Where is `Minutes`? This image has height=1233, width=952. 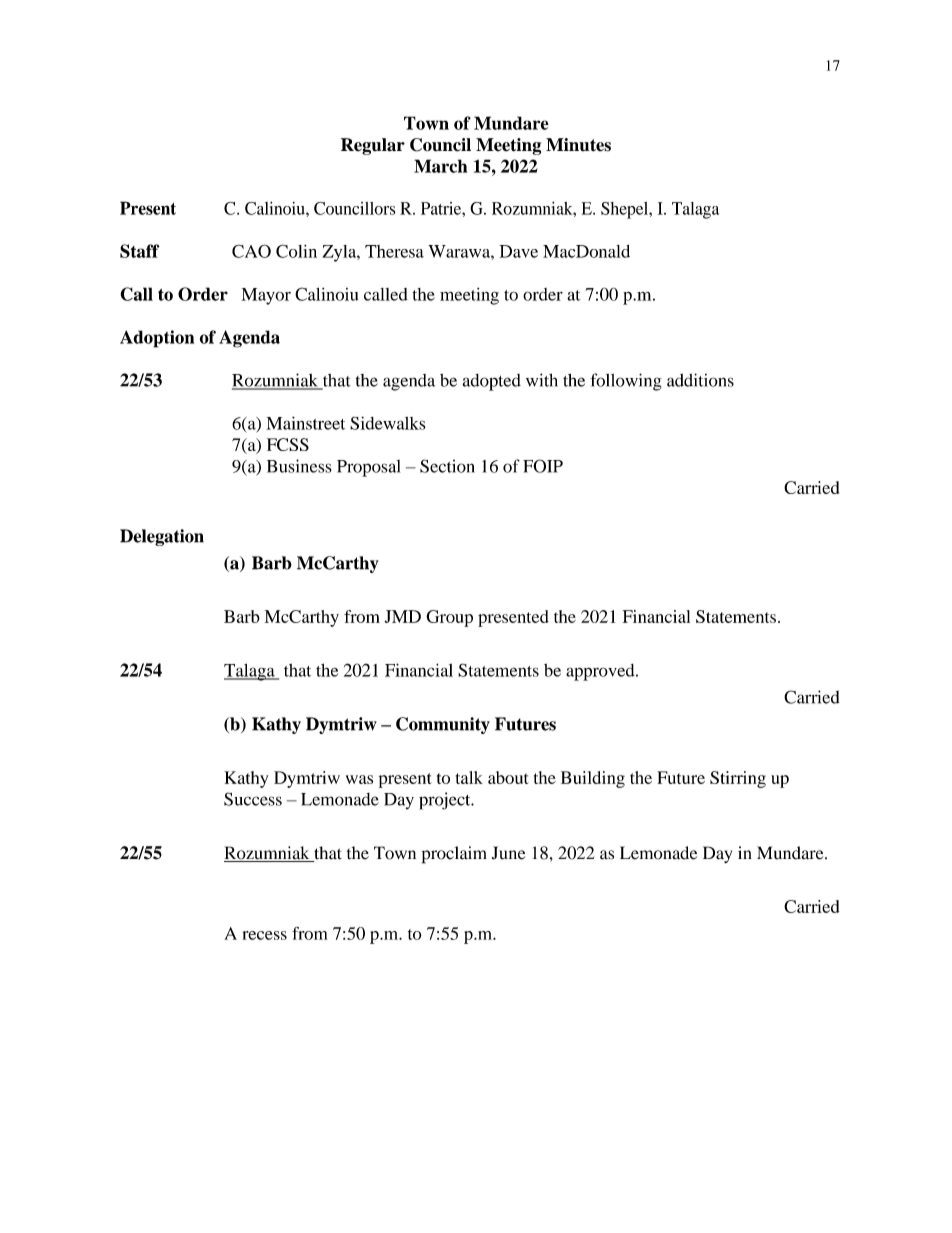
Minutes is located at coordinates (578, 145).
